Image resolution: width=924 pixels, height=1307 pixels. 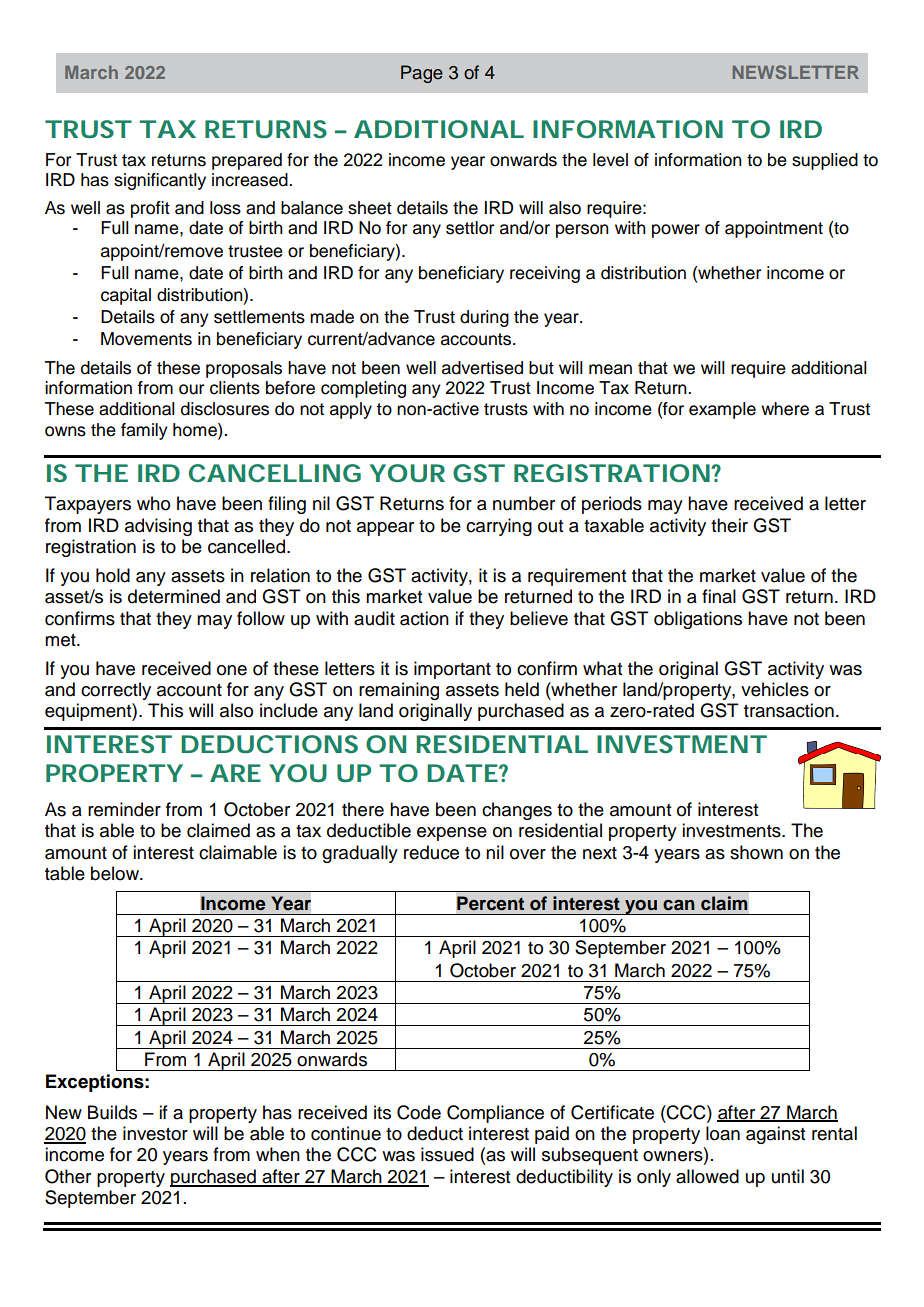 What do you see at coordinates (174, 596) in the page?
I see `determined` at bounding box center [174, 596].
